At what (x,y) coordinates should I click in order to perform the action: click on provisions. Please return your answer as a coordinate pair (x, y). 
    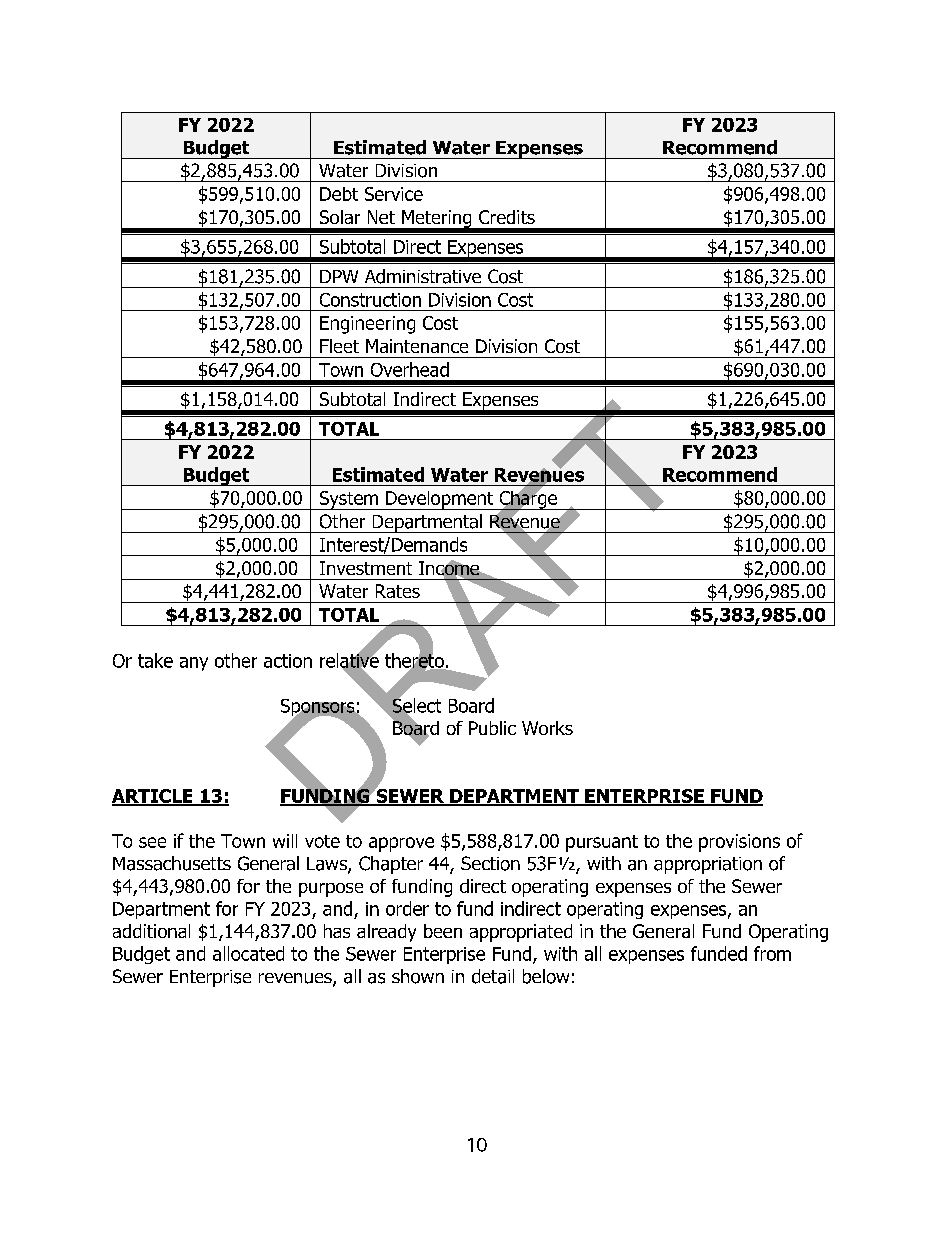
    Looking at the image, I should click on (739, 843).
